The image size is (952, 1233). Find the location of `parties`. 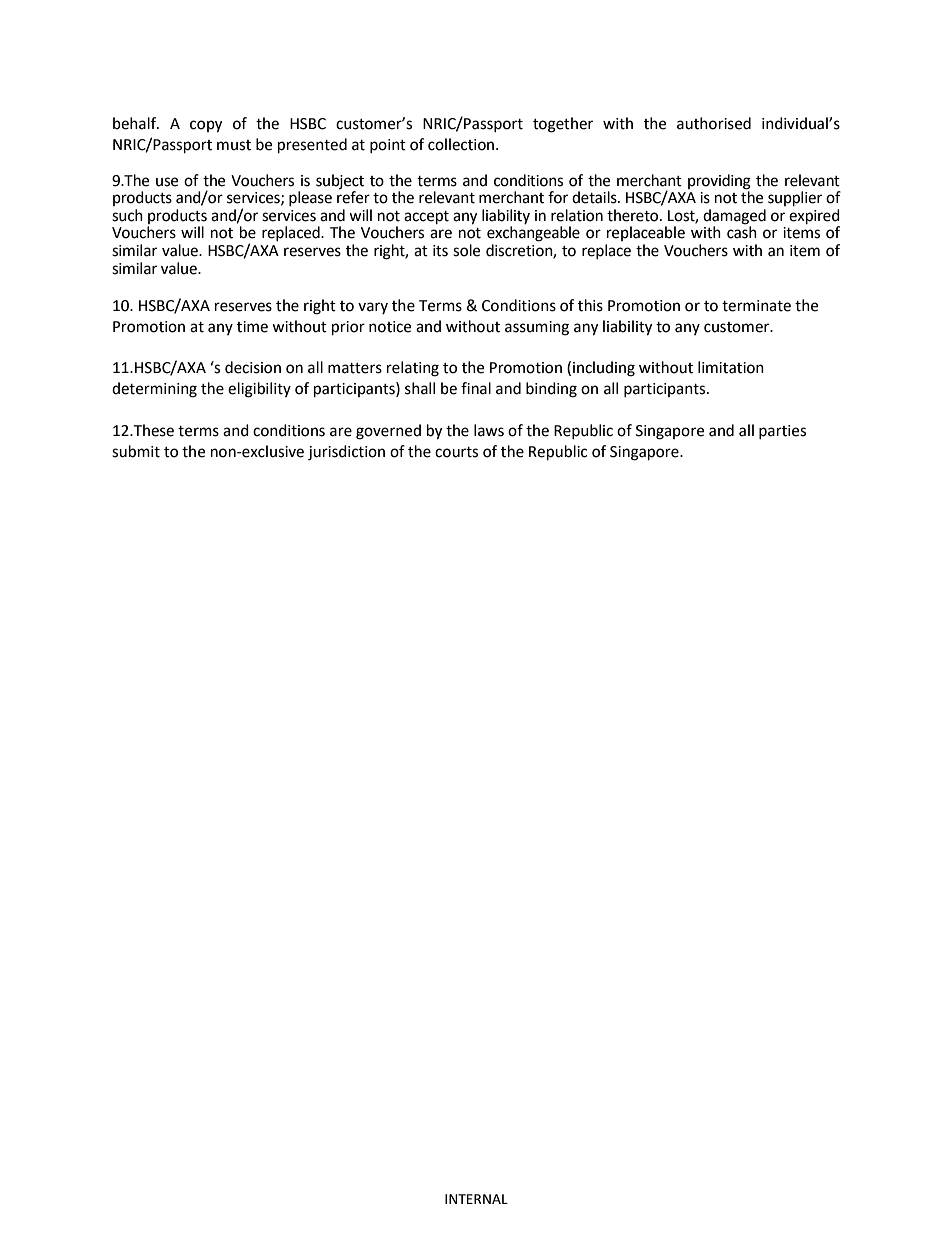

parties is located at coordinates (782, 432).
